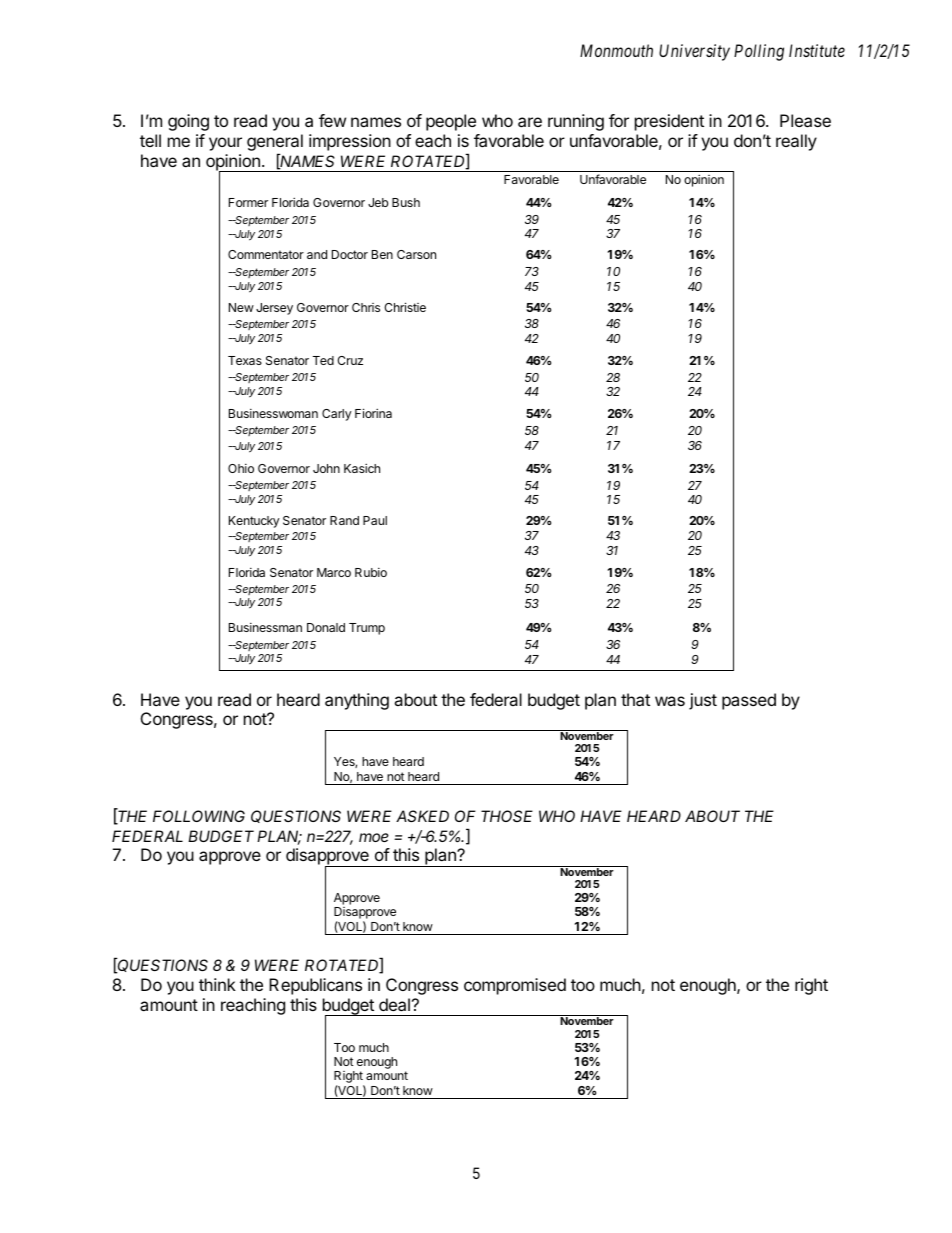  I want to click on going, so click(188, 122).
